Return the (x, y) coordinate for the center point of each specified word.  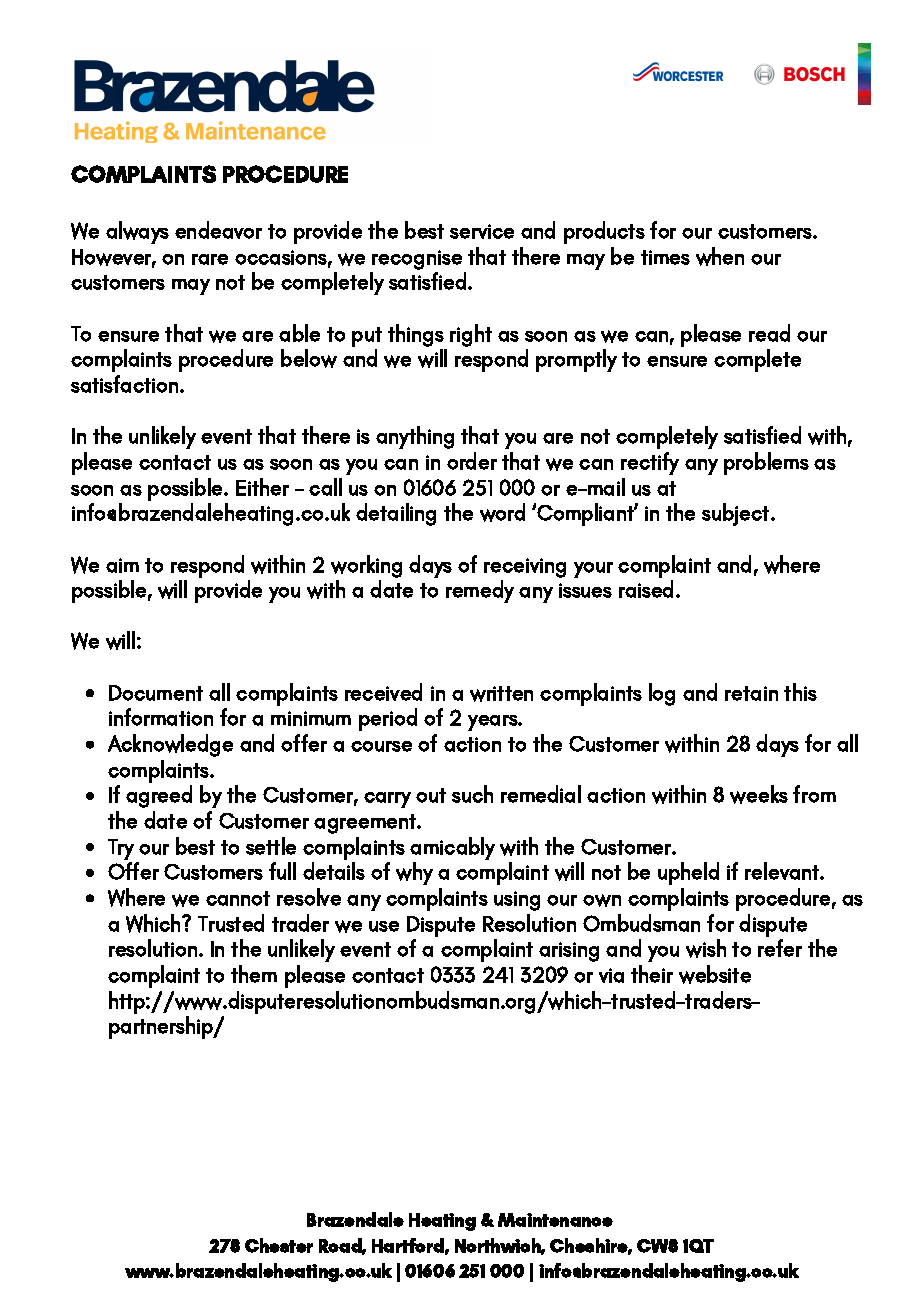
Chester (279, 1245)
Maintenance (555, 1220)
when (720, 256)
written (501, 694)
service (482, 231)
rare (210, 259)
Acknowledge (170, 745)
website (715, 974)
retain (751, 693)
